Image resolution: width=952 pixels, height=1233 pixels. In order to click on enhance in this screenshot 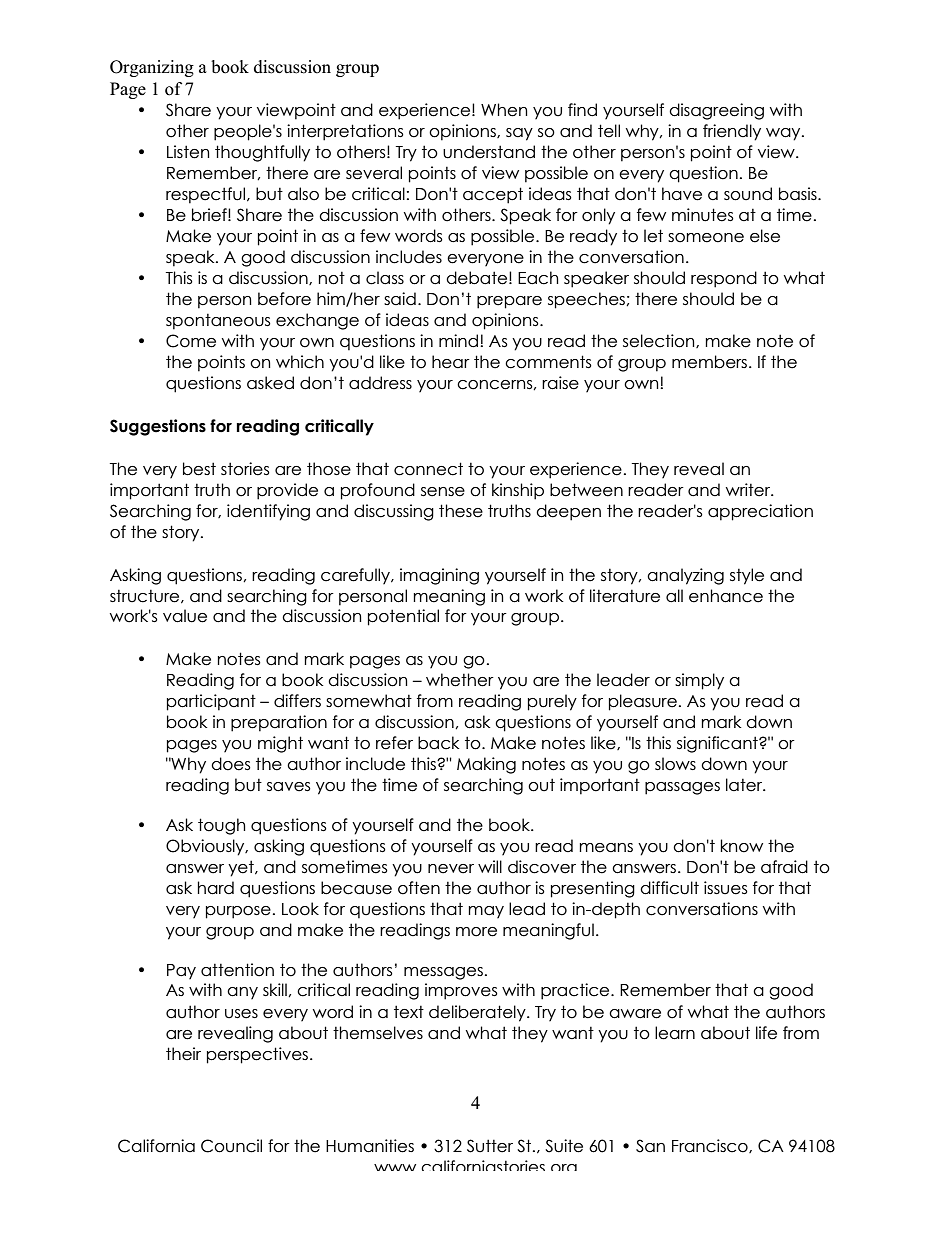, I will do `click(726, 596)`.
